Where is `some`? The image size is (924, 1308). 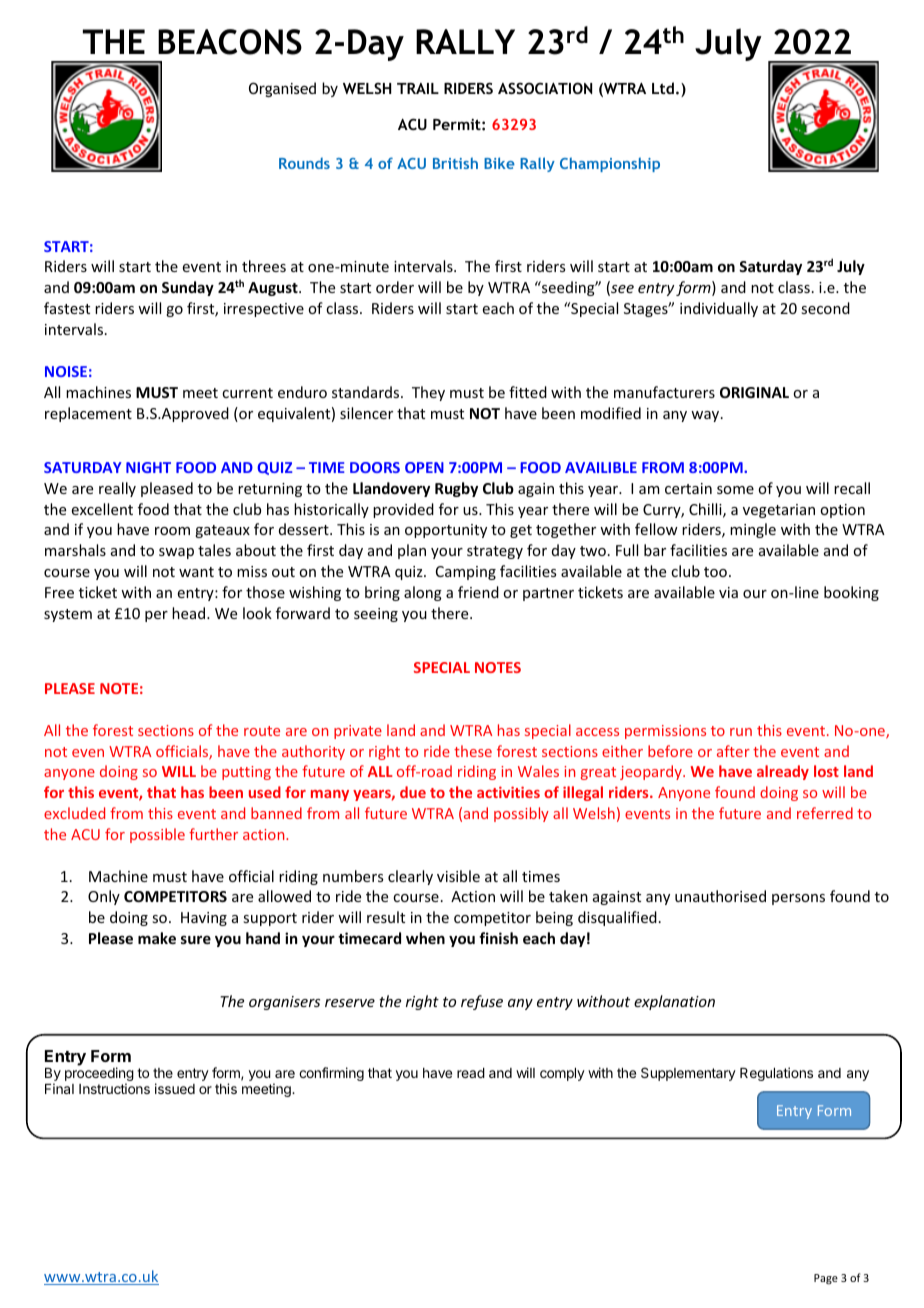
some is located at coordinates (735, 490).
